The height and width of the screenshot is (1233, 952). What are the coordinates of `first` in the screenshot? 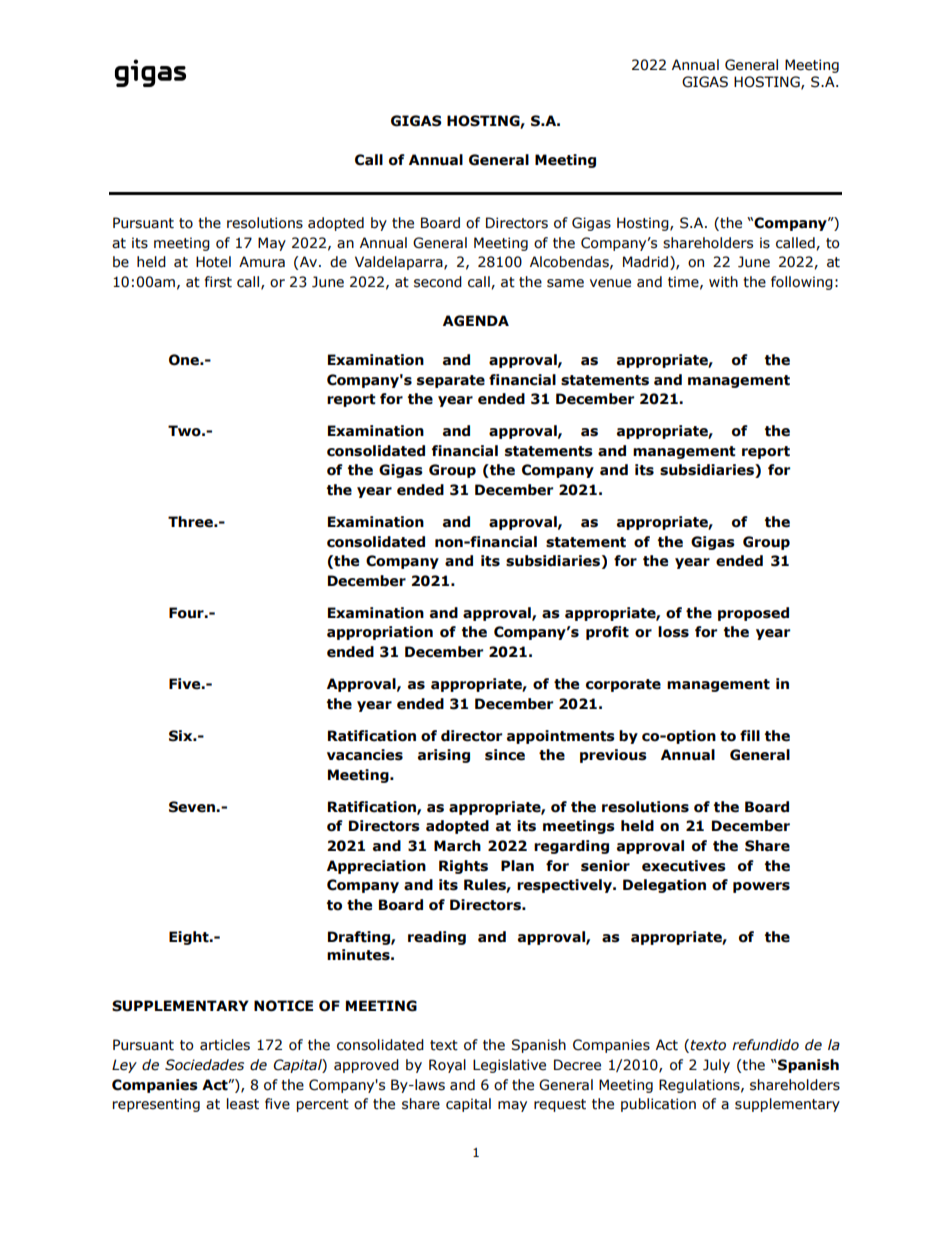 It's located at (218, 282).
